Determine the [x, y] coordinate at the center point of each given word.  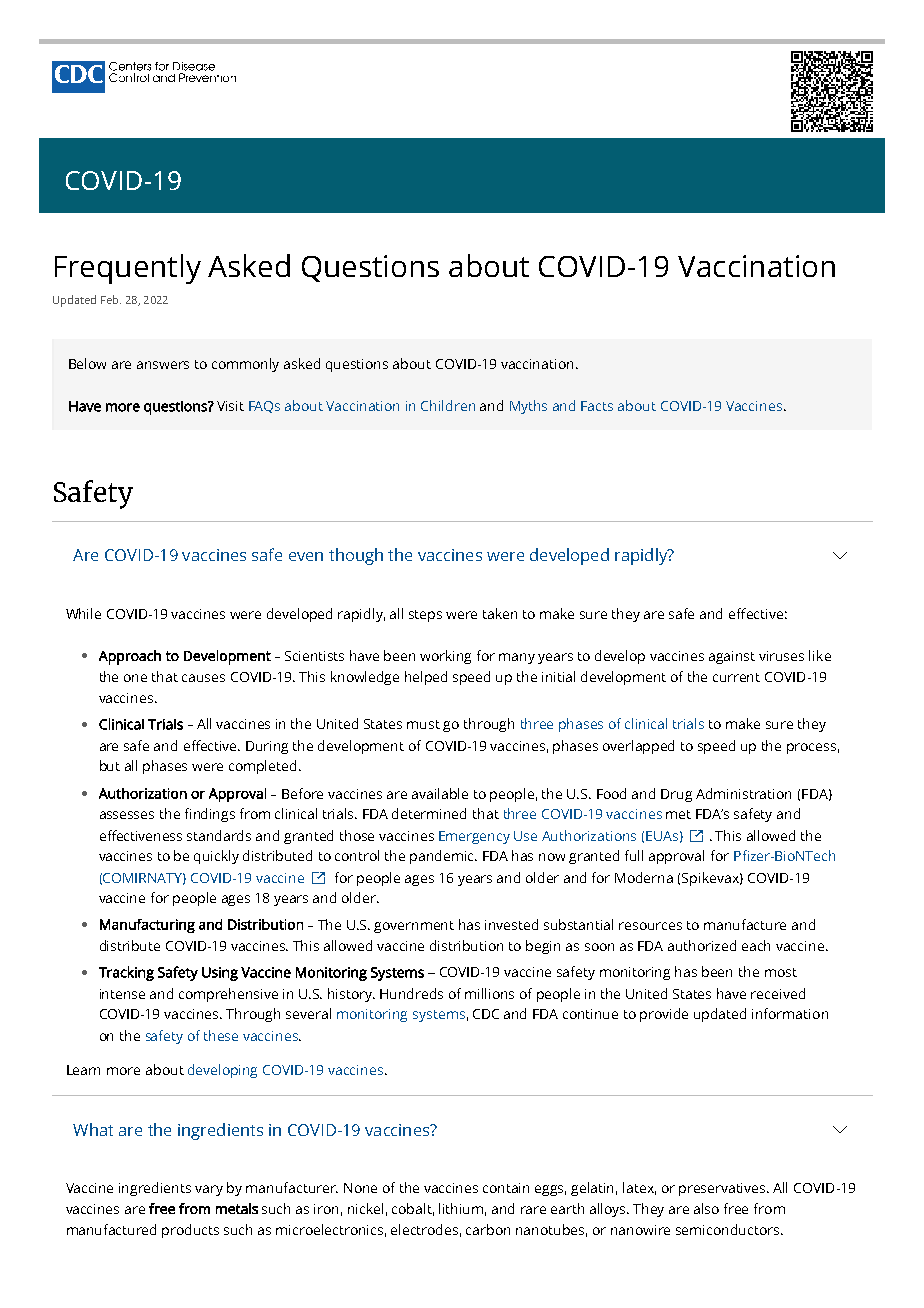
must [423, 724]
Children [448, 405]
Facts [597, 406]
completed [262, 767]
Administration [743, 793]
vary [209, 1190]
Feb [111, 299]
